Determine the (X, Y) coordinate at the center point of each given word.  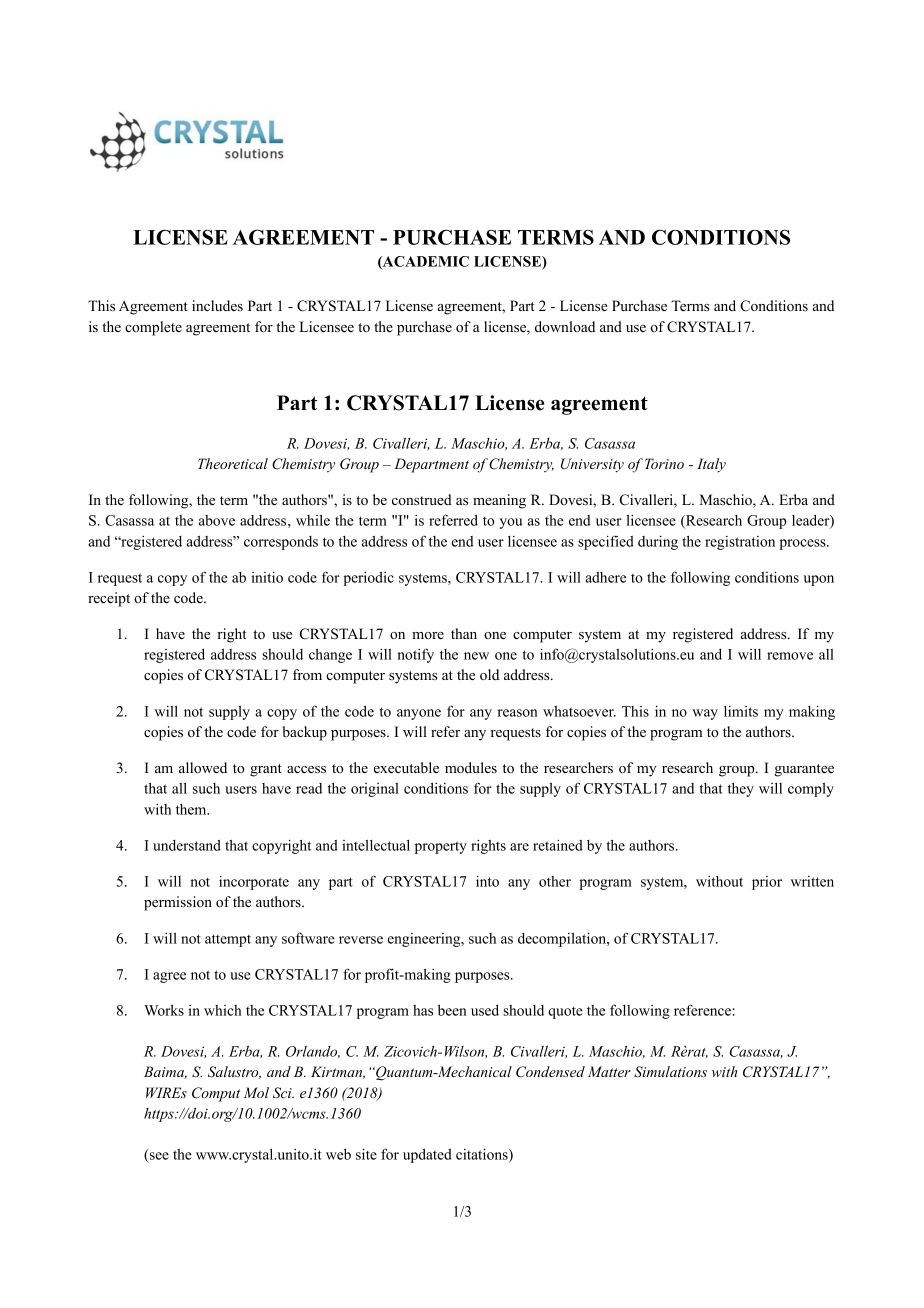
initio (267, 577)
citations (483, 1155)
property (441, 847)
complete (153, 328)
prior (767, 883)
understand (187, 845)
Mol (256, 1092)
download (565, 326)
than (464, 633)
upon (819, 580)
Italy (711, 465)
